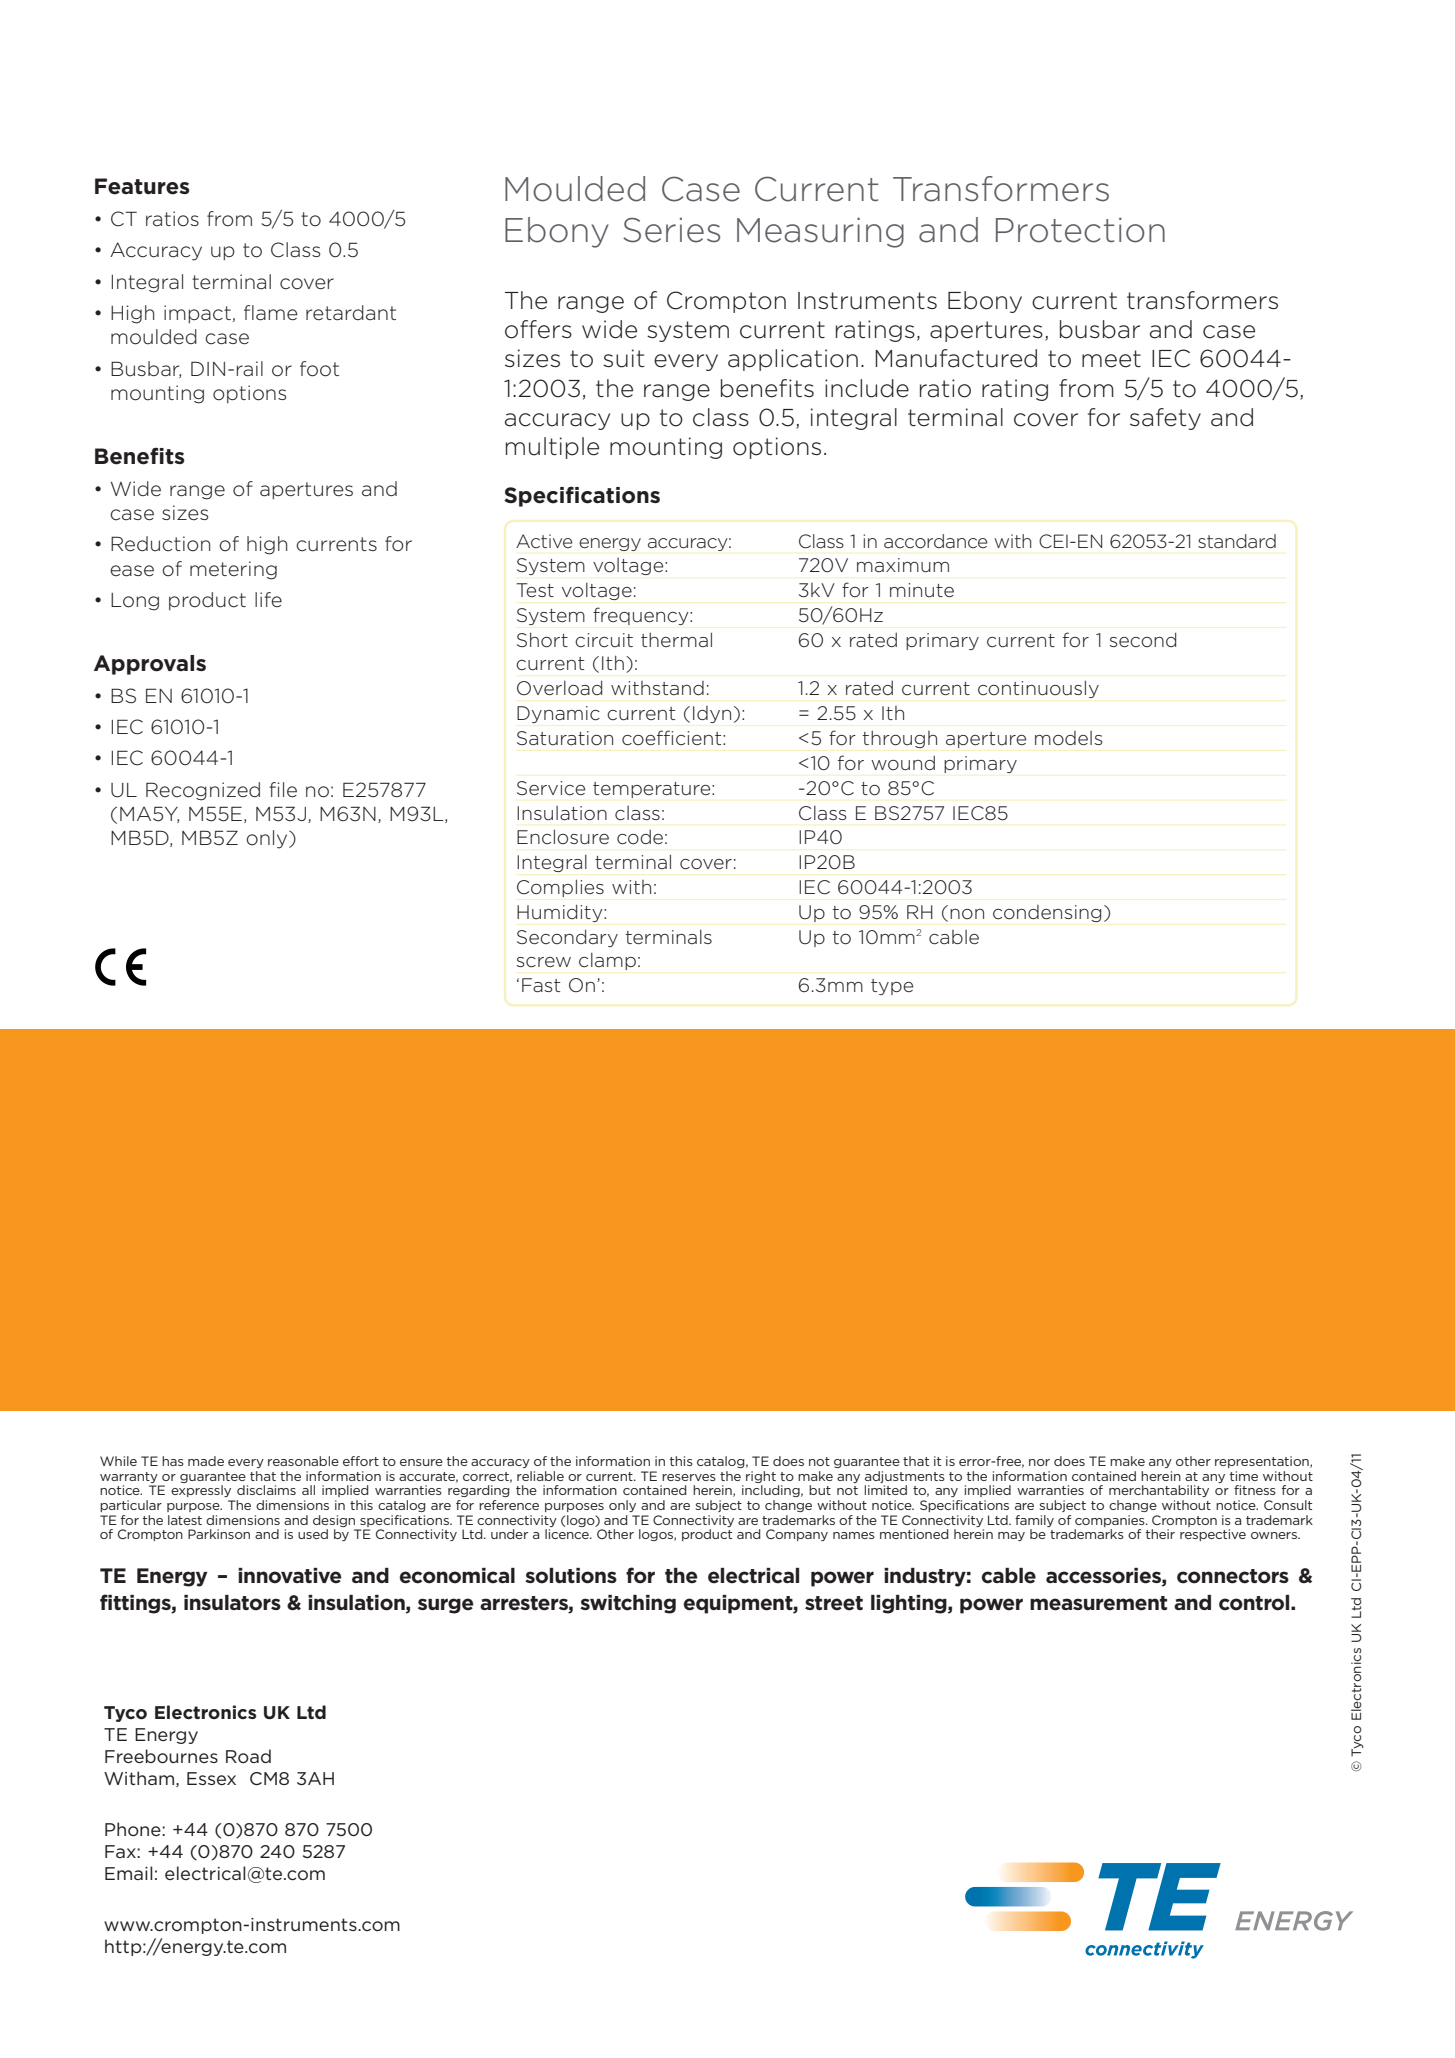  Describe the element at coordinates (607, 961) in the screenshot. I see `clamp` at that location.
